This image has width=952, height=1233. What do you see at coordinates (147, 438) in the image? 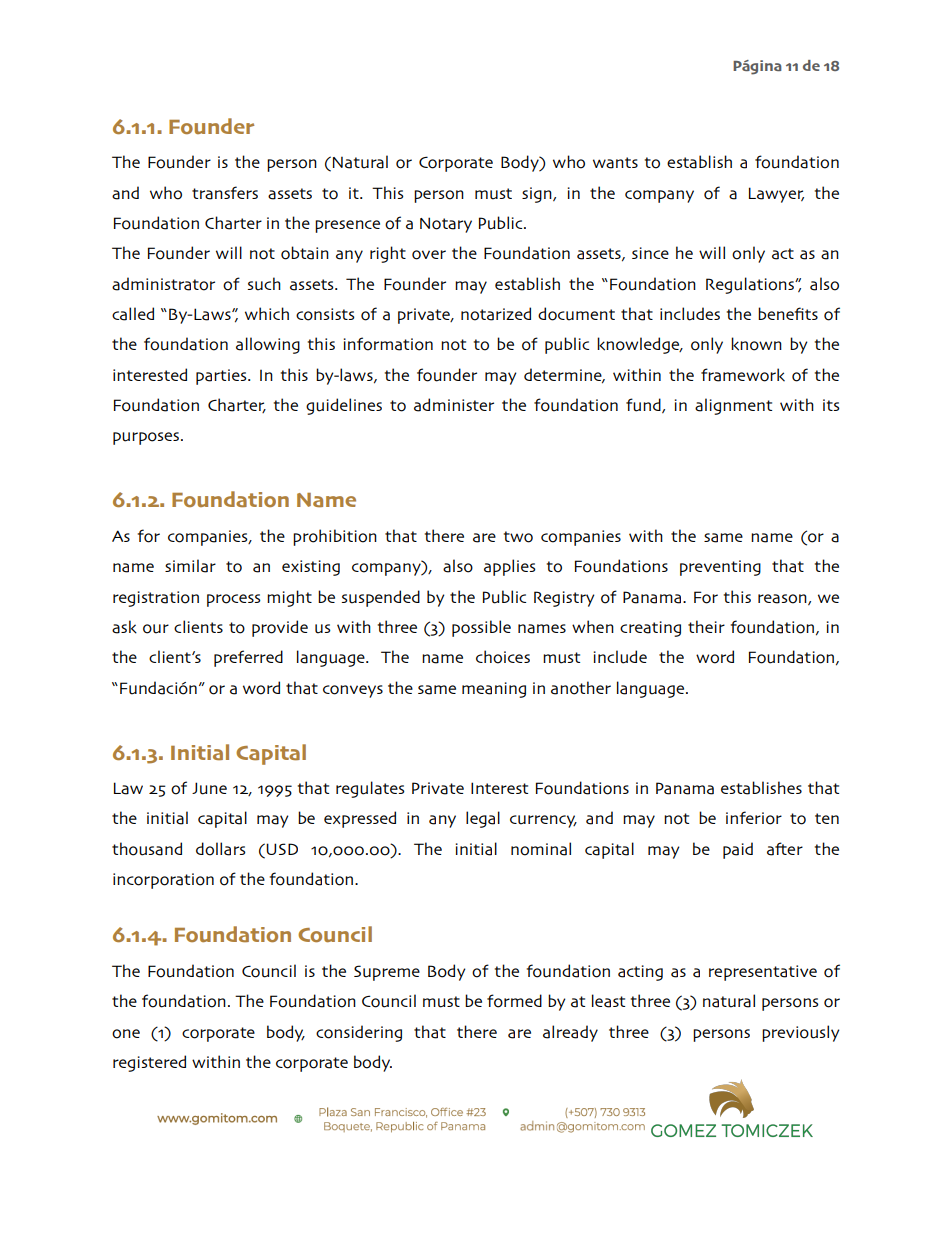
I see `purposes` at bounding box center [147, 438].
